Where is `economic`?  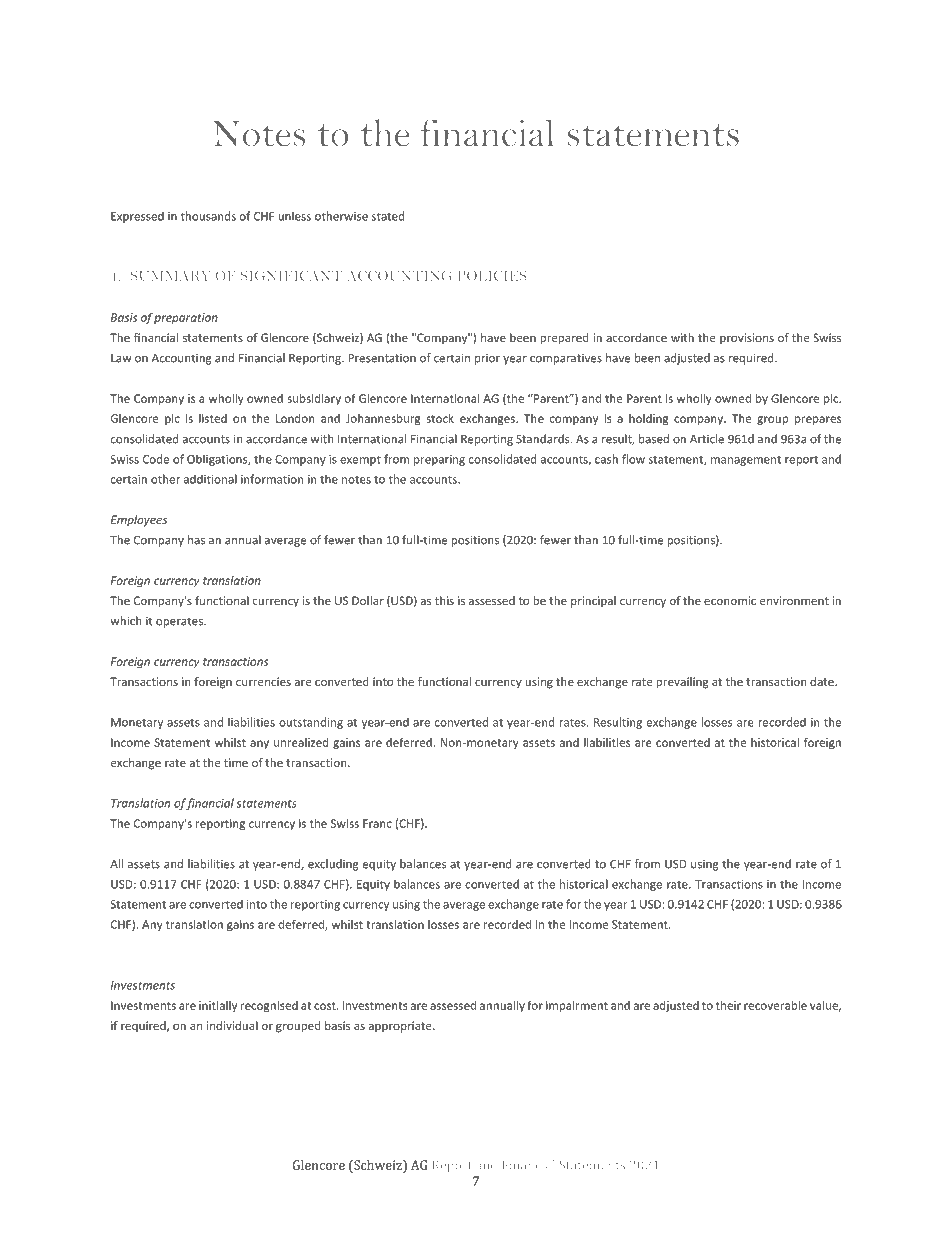 economic is located at coordinates (730, 600).
